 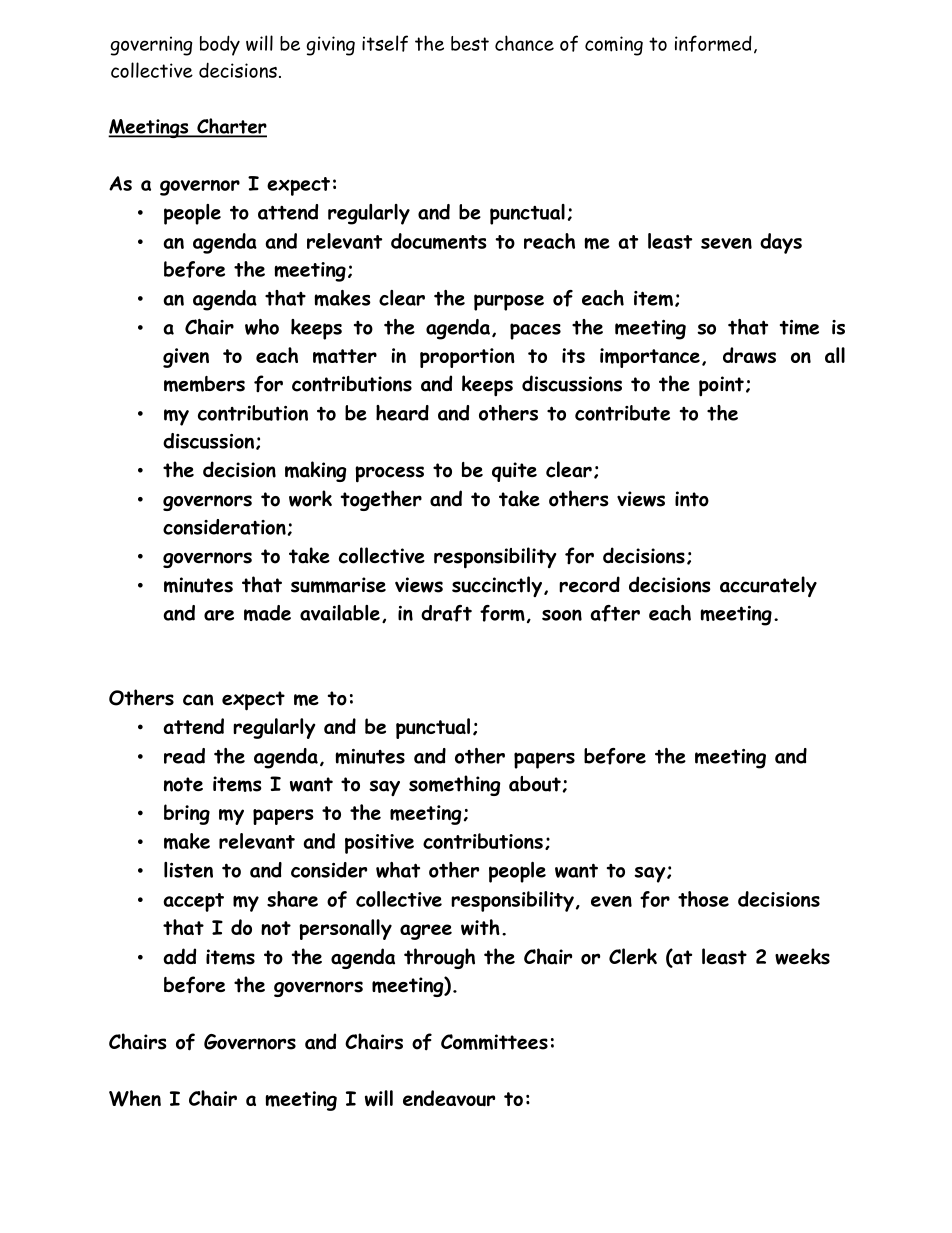 I want to click on coming, so click(x=614, y=46).
